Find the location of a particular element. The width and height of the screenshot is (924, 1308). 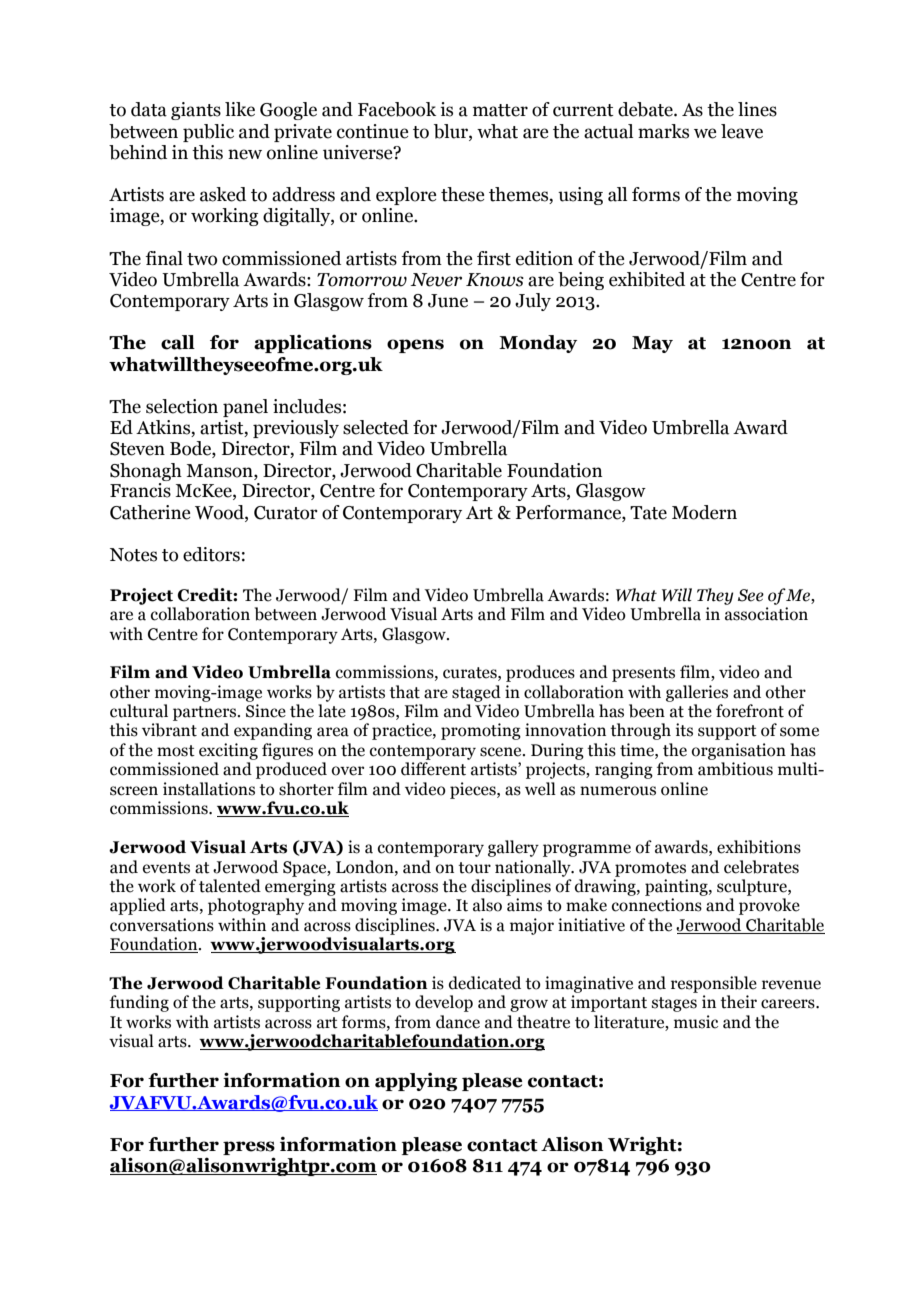

leave is located at coordinates (742, 131).
